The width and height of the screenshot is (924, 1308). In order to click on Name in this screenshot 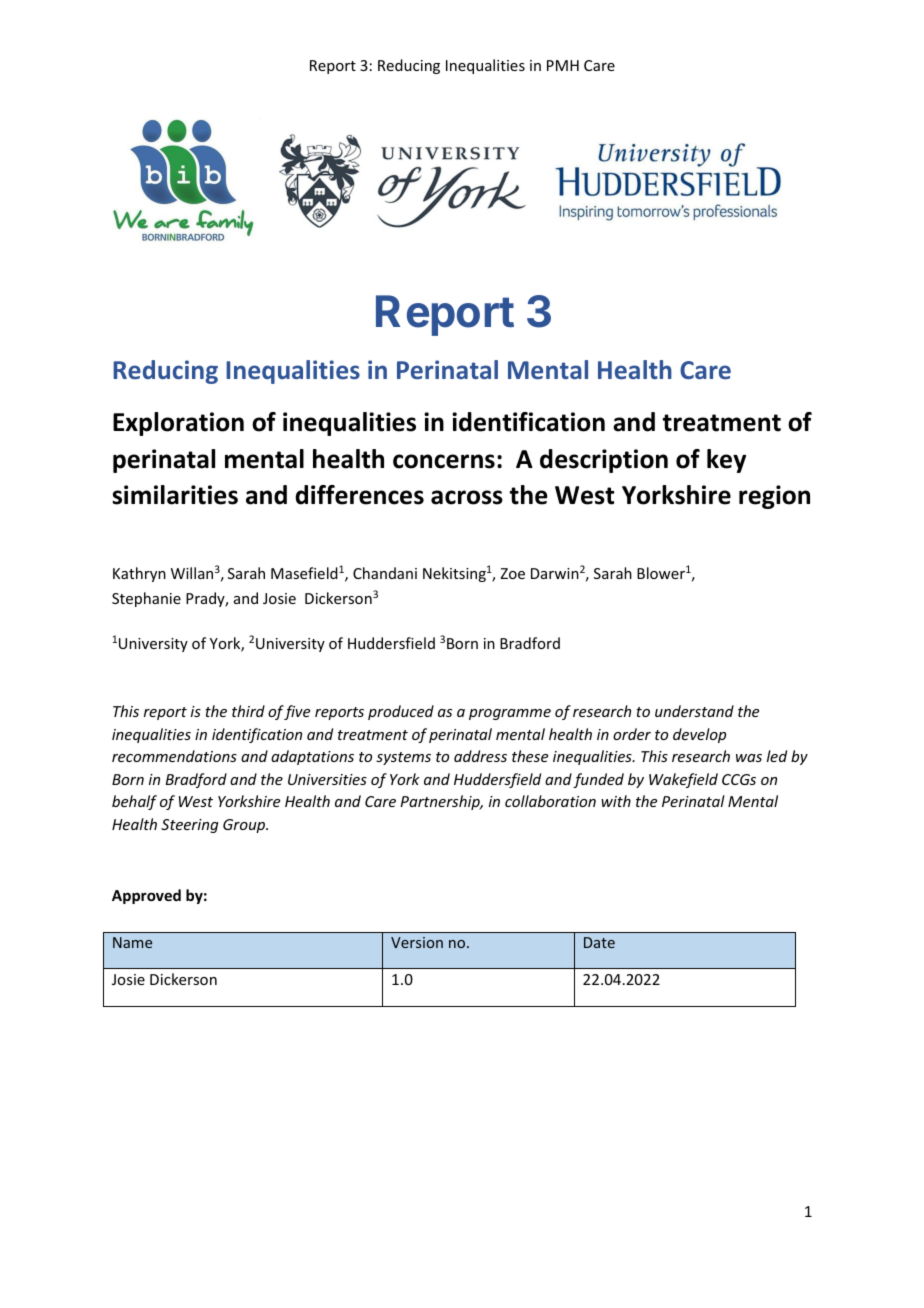, I will do `click(132, 942)`.
